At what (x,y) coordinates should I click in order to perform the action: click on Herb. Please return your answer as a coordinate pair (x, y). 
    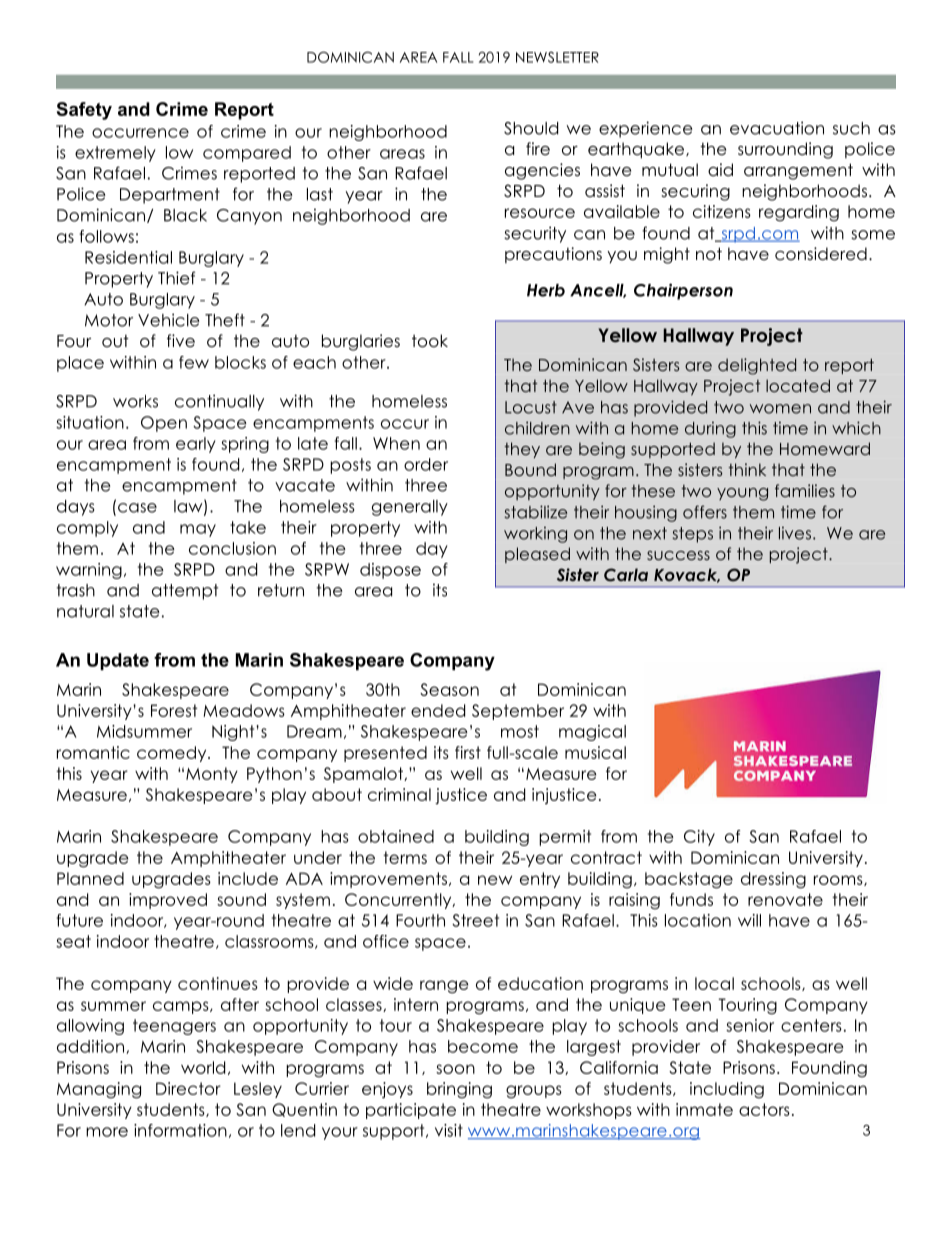
    Looking at the image, I should click on (546, 290).
